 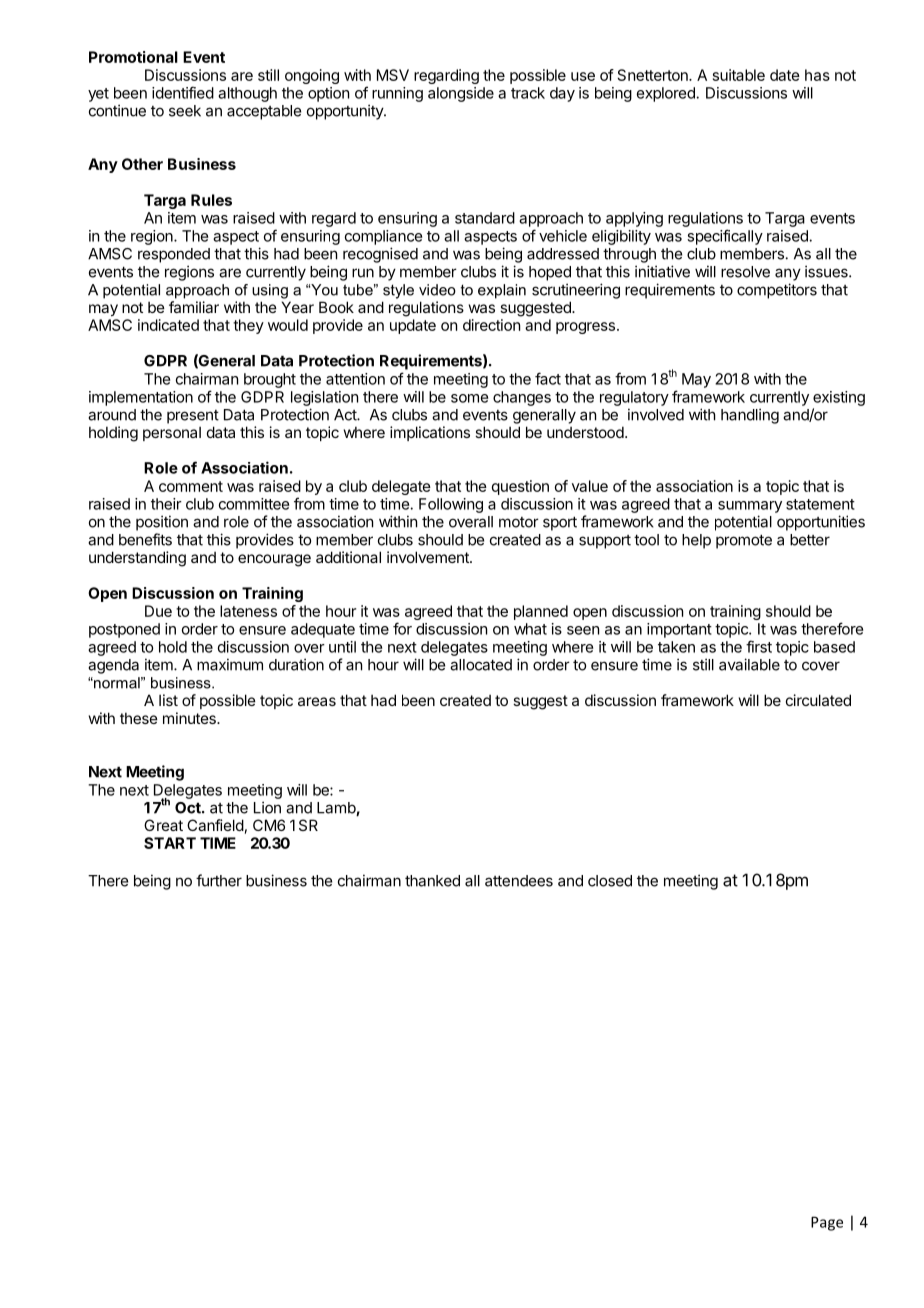 I want to click on Page, so click(x=827, y=1223).
